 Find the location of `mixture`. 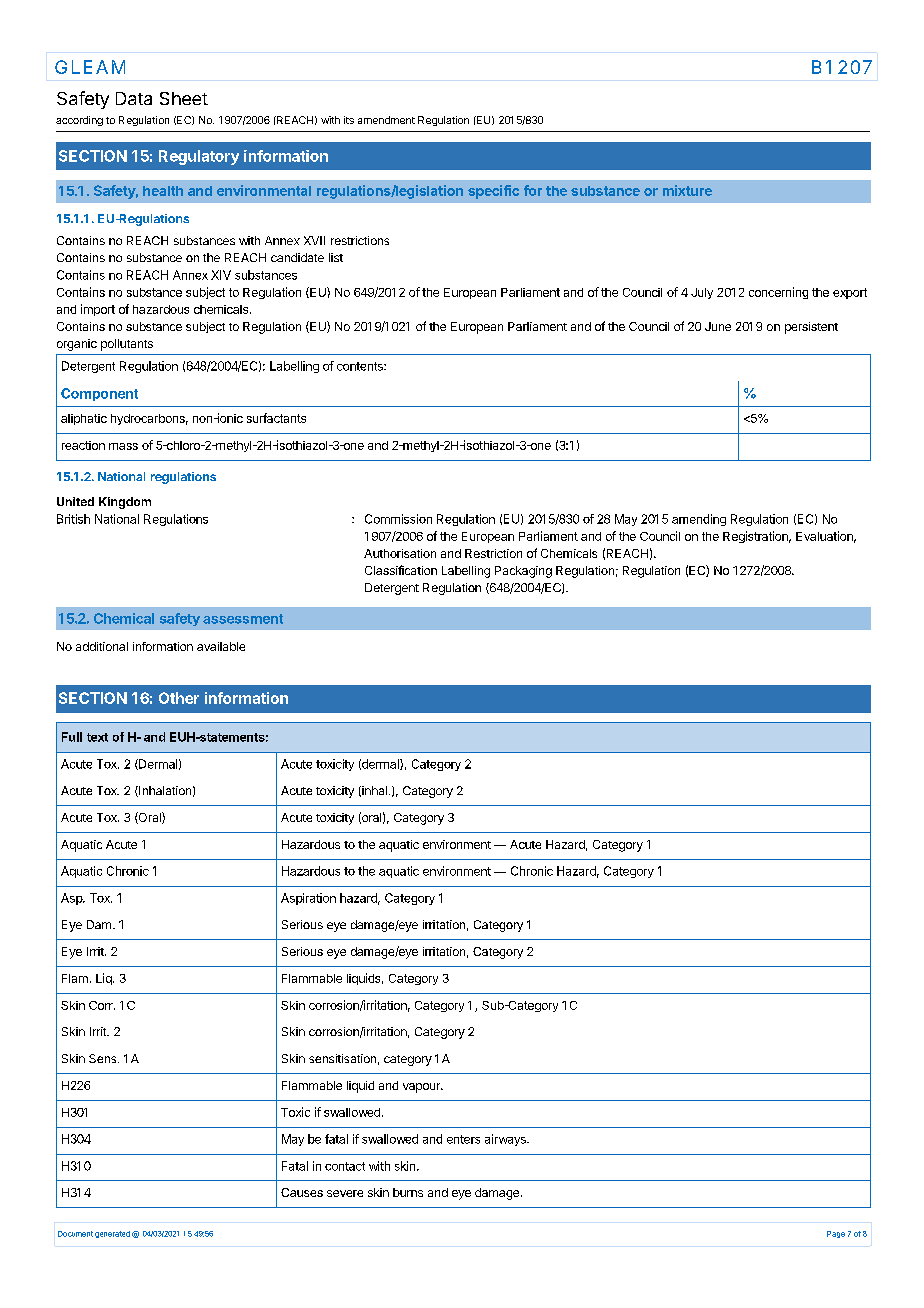

mixture is located at coordinates (687, 190).
